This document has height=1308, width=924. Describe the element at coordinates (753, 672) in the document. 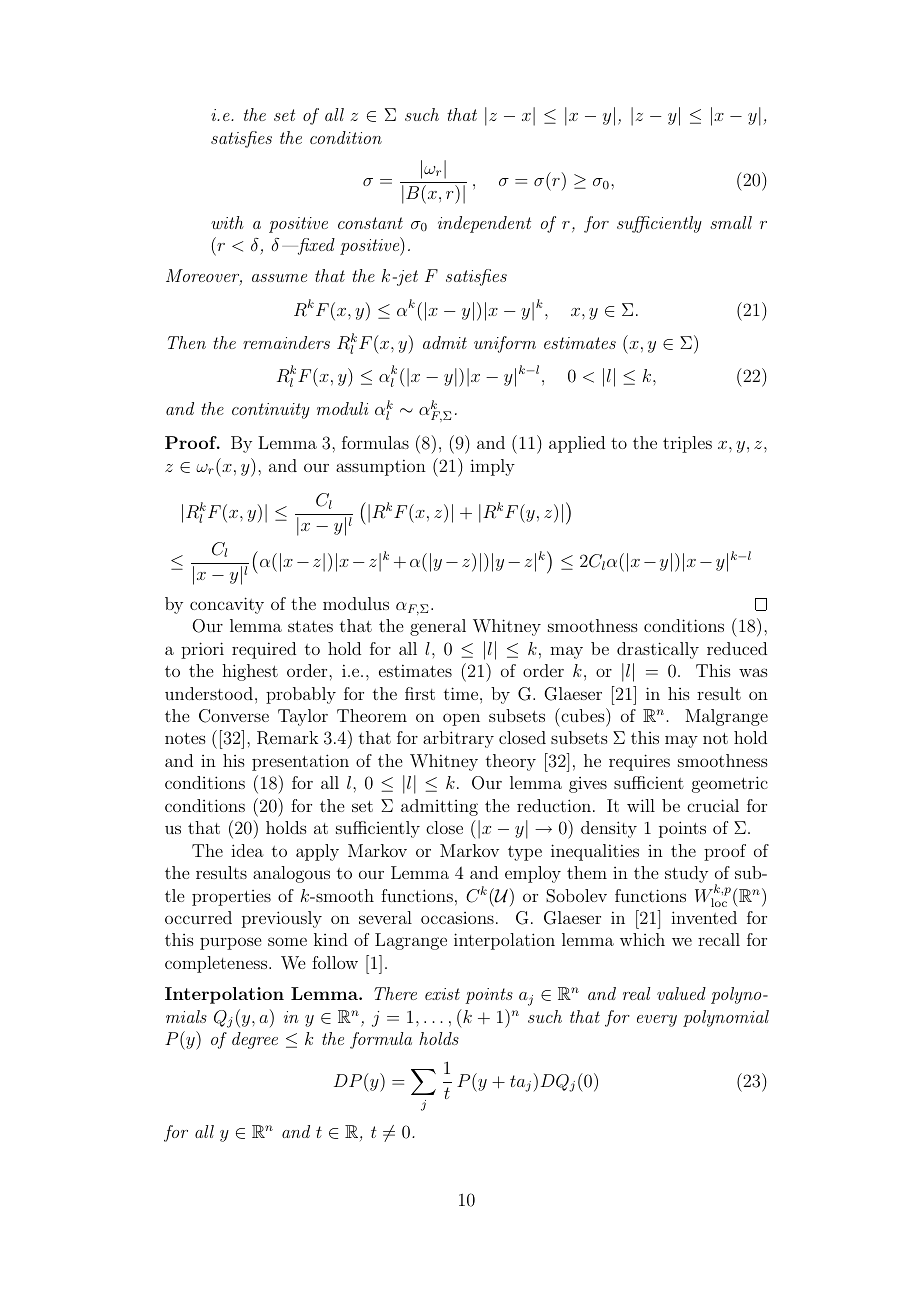

I see `was` at that location.
